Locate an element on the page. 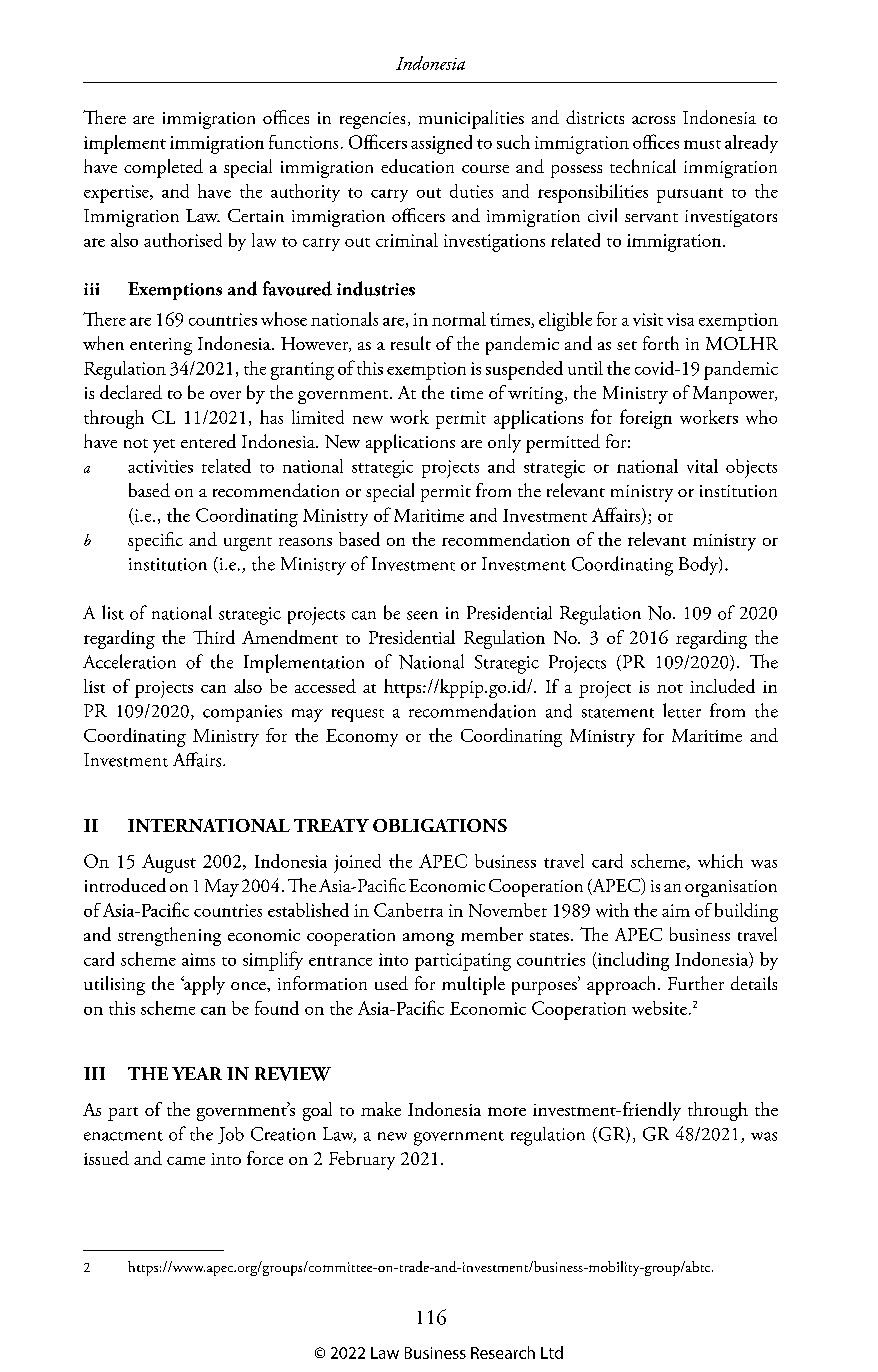 The width and height of the page is (878, 1372). came is located at coordinates (186, 1161).
